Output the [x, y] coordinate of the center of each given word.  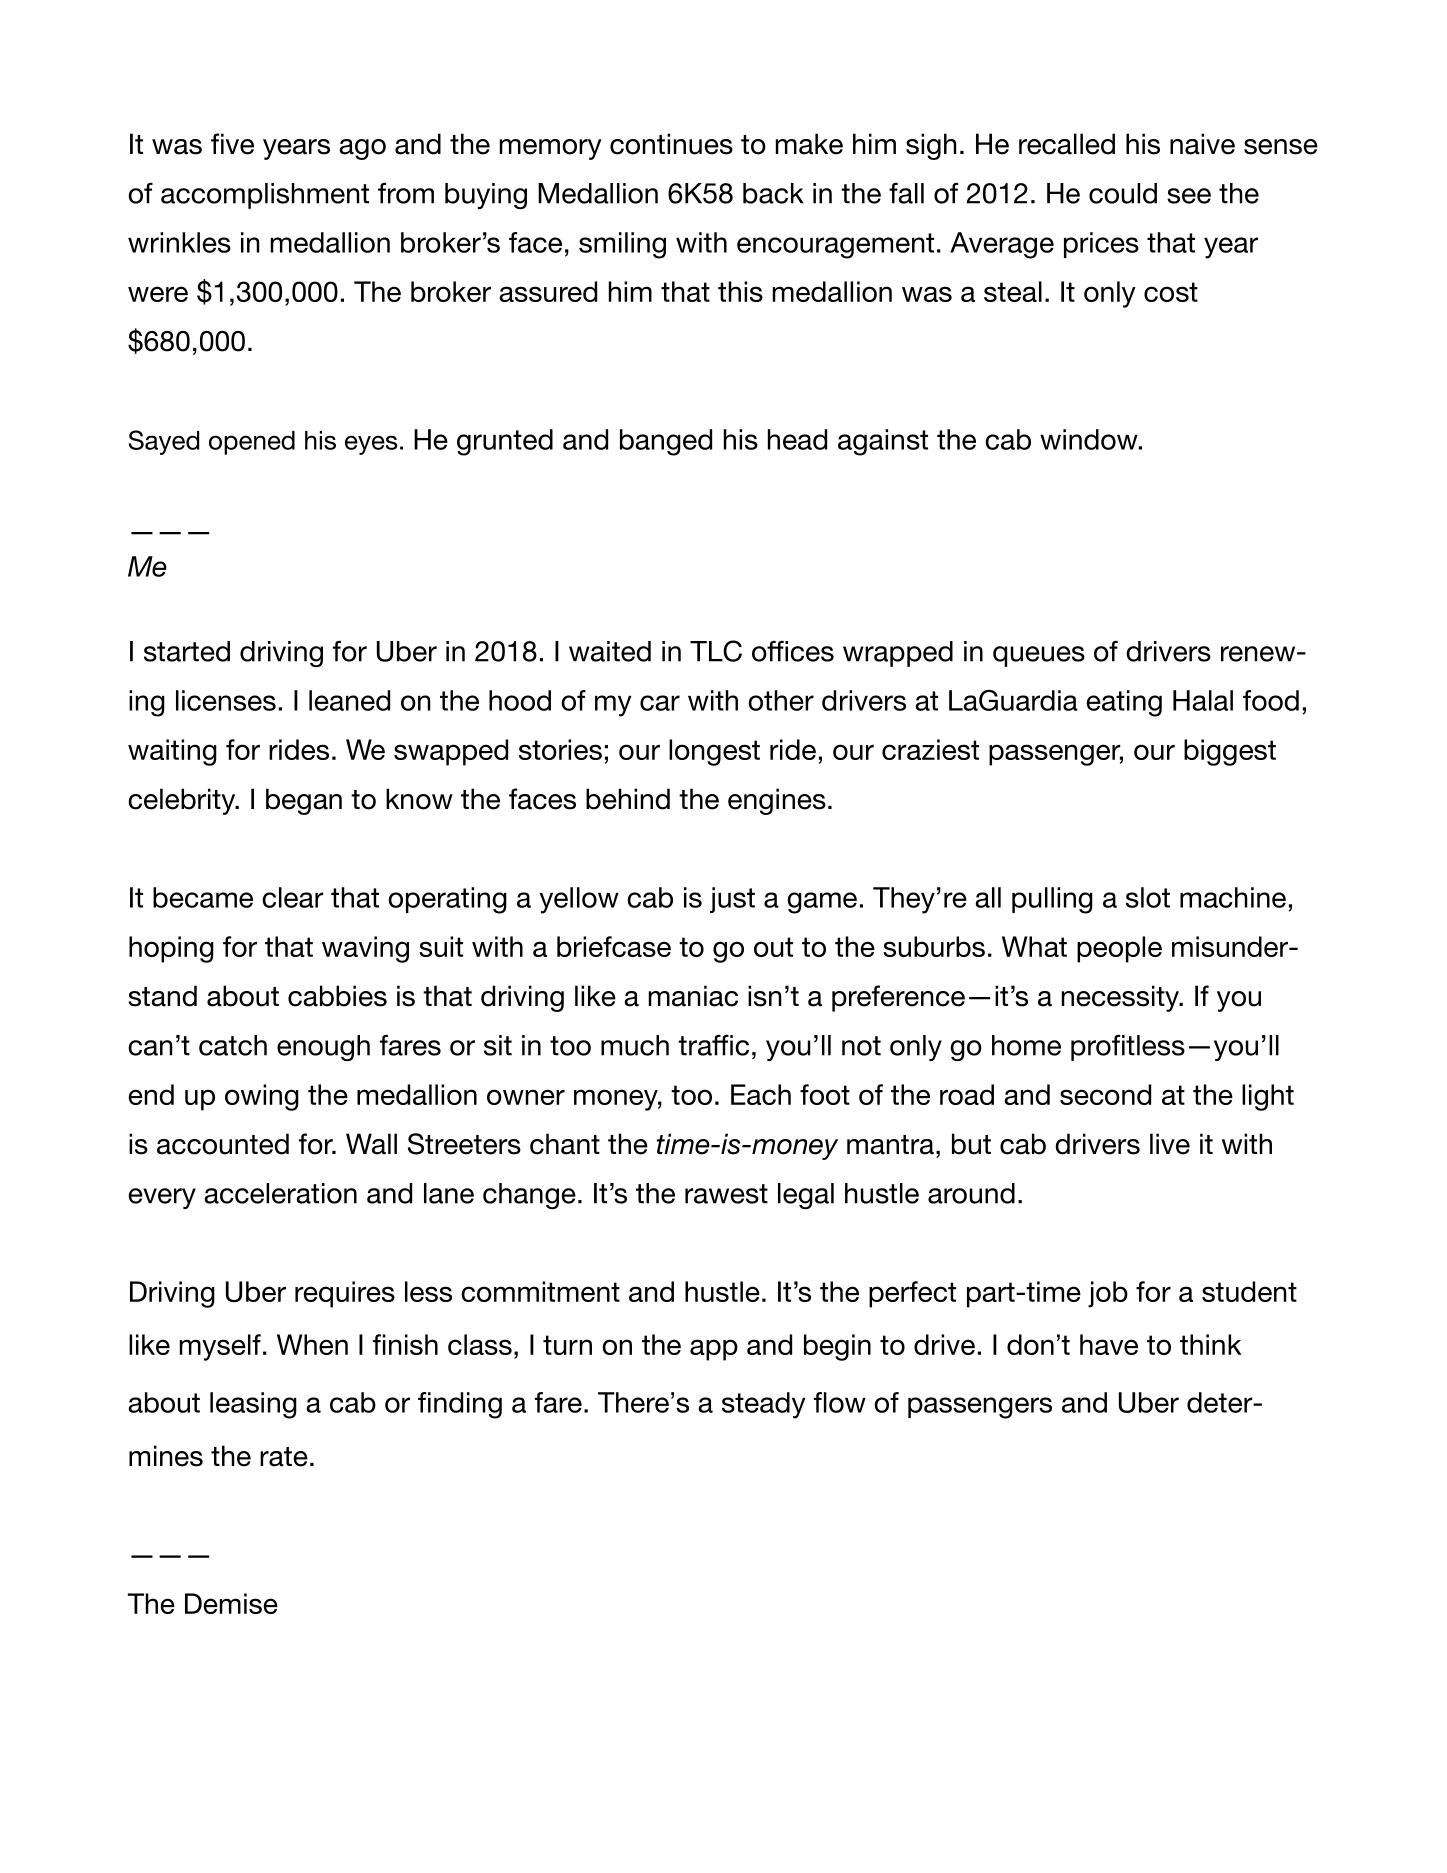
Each [761, 1094]
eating [1124, 703]
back [773, 193]
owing [262, 1097]
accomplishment [265, 196]
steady [764, 1405]
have [1109, 1344]
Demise [231, 1603]
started [187, 651]
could [1123, 193]
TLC [716, 651]
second [1105, 1094]
